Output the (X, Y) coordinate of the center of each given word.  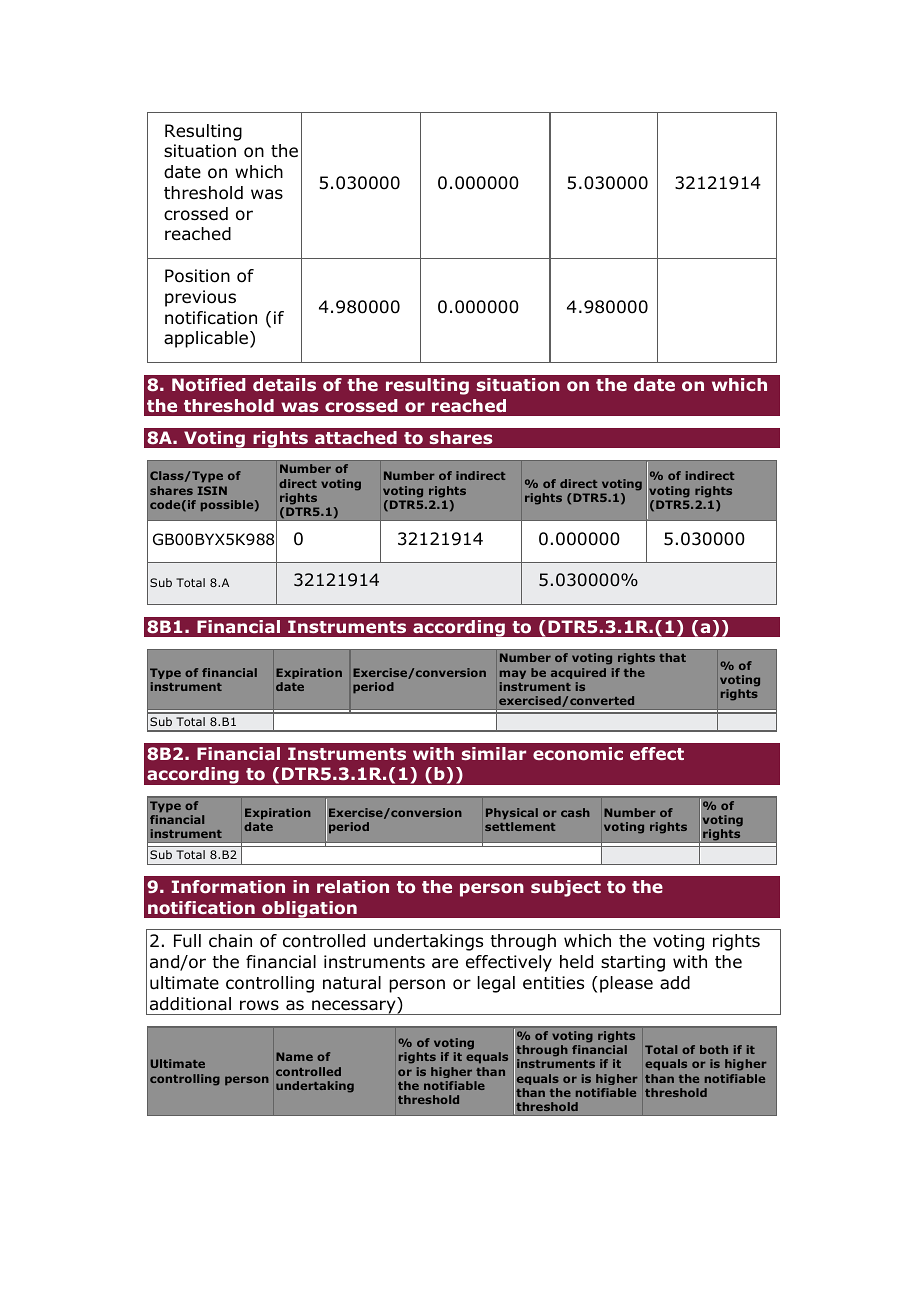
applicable (207, 339)
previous (200, 298)
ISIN (212, 490)
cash (575, 812)
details (284, 384)
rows (259, 1005)
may (513, 674)
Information (228, 887)
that (672, 657)
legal (496, 984)
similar (494, 753)
